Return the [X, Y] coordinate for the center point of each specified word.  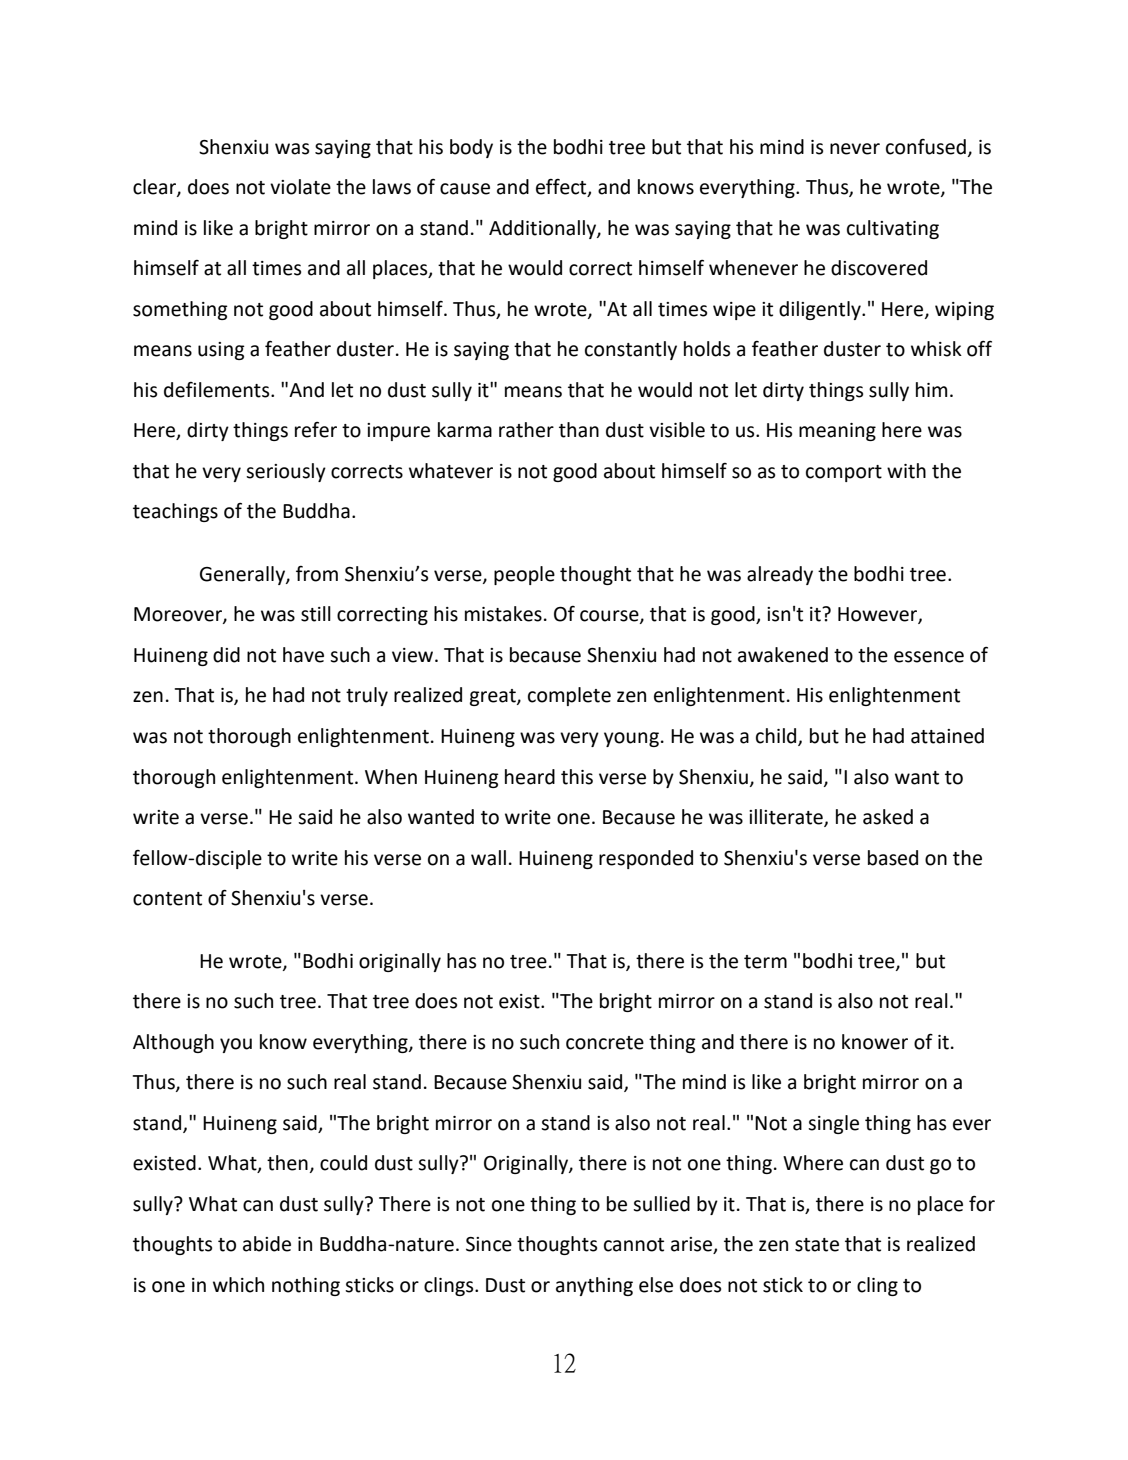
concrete [605, 1043]
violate [300, 187]
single [833, 1124]
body [471, 148]
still [316, 614]
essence [929, 657]
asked [888, 817]
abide [267, 1244]
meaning [837, 432]
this [577, 777]
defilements [218, 390]
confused [926, 147]
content [167, 899]
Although [173, 1043]
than [579, 430]
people [524, 575]
